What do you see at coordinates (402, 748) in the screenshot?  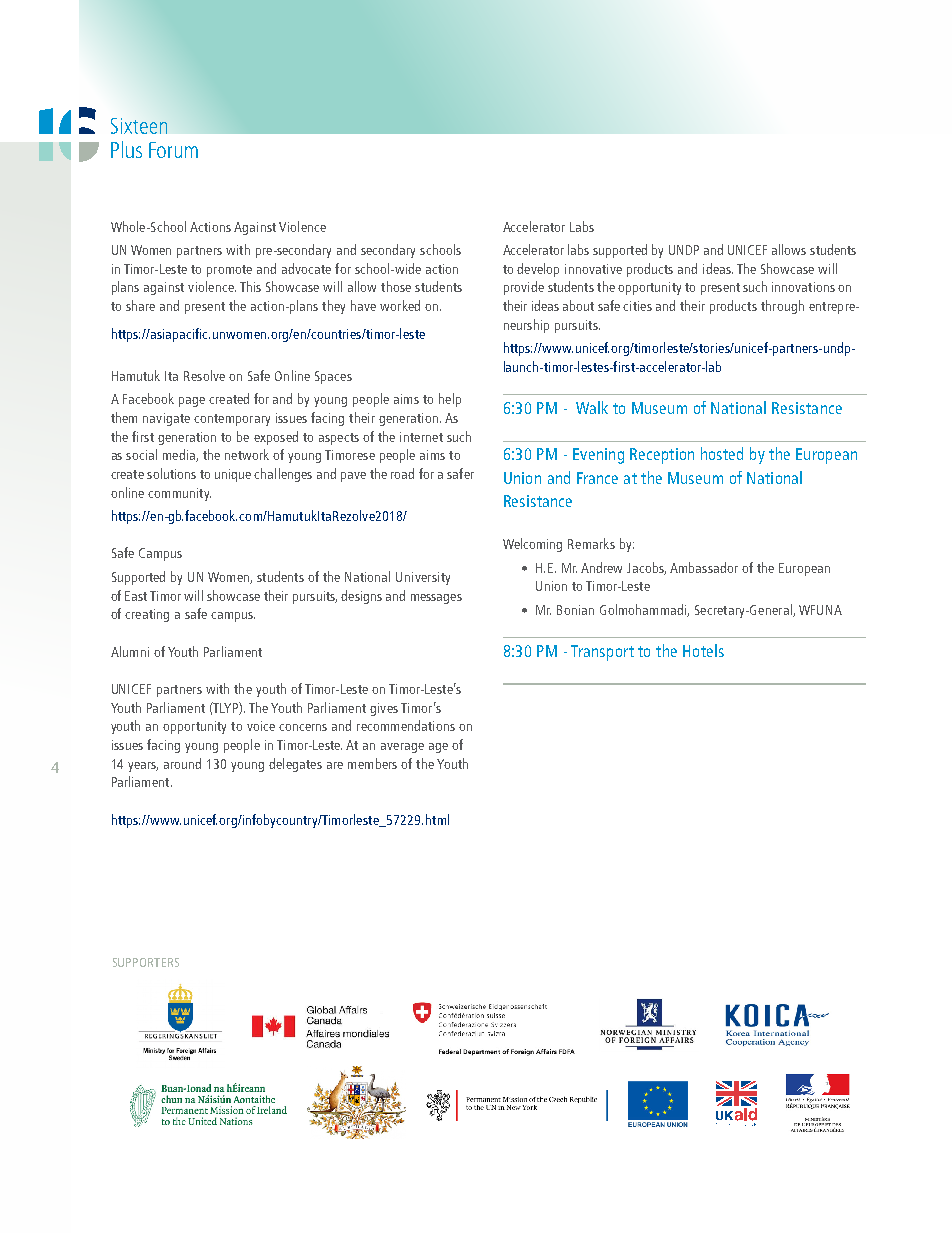 I see `average` at bounding box center [402, 748].
